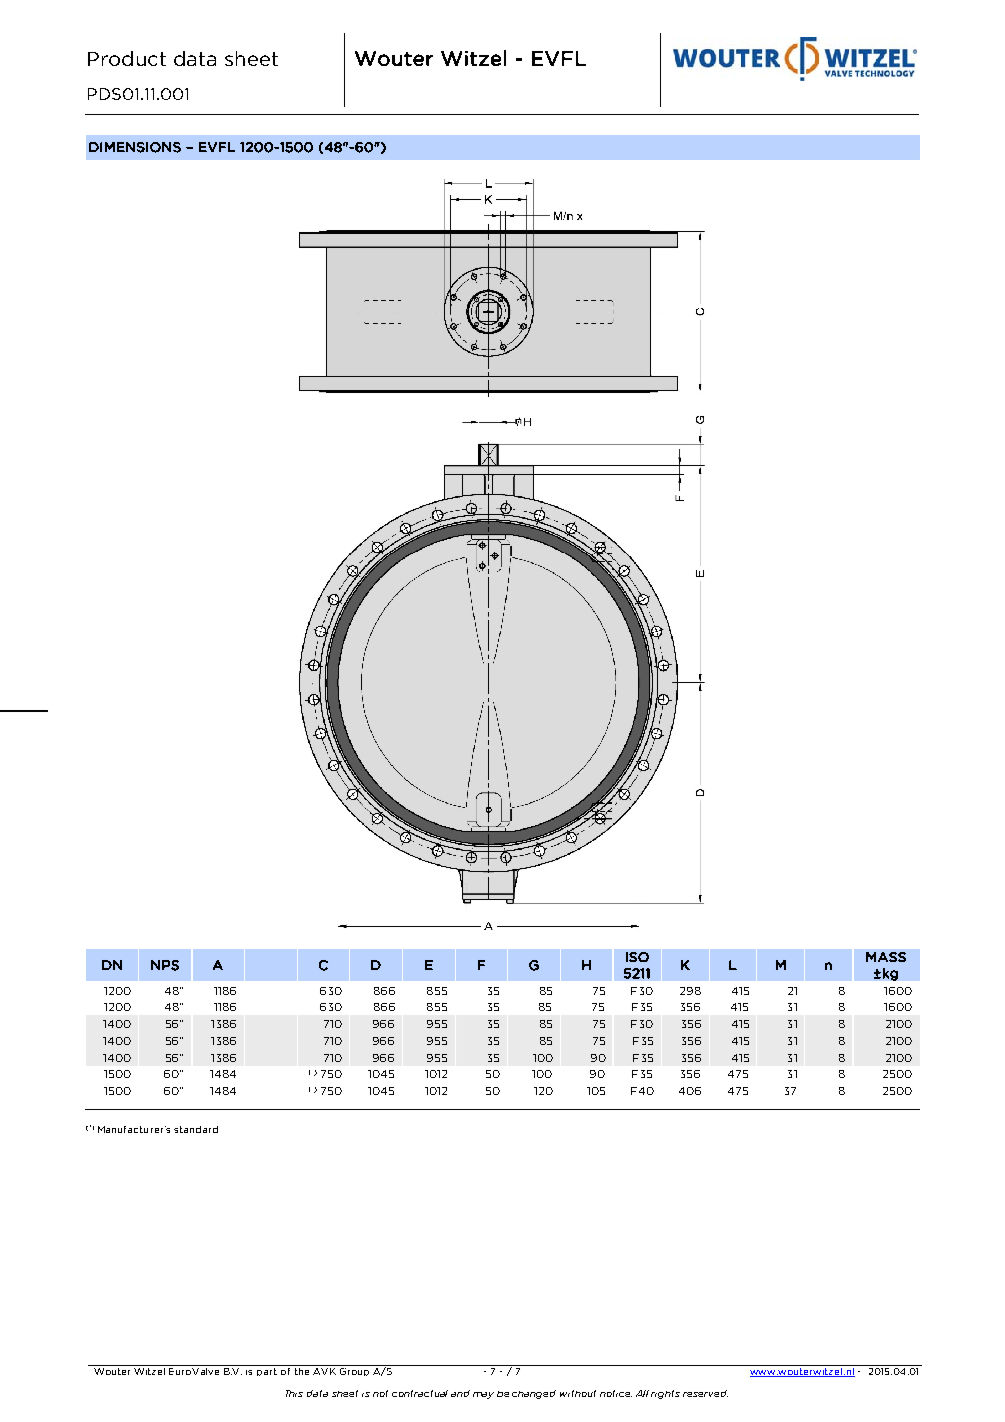 The height and width of the image is (1422, 1005). I want to click on DIMENSIONS, so click(135, 147).
